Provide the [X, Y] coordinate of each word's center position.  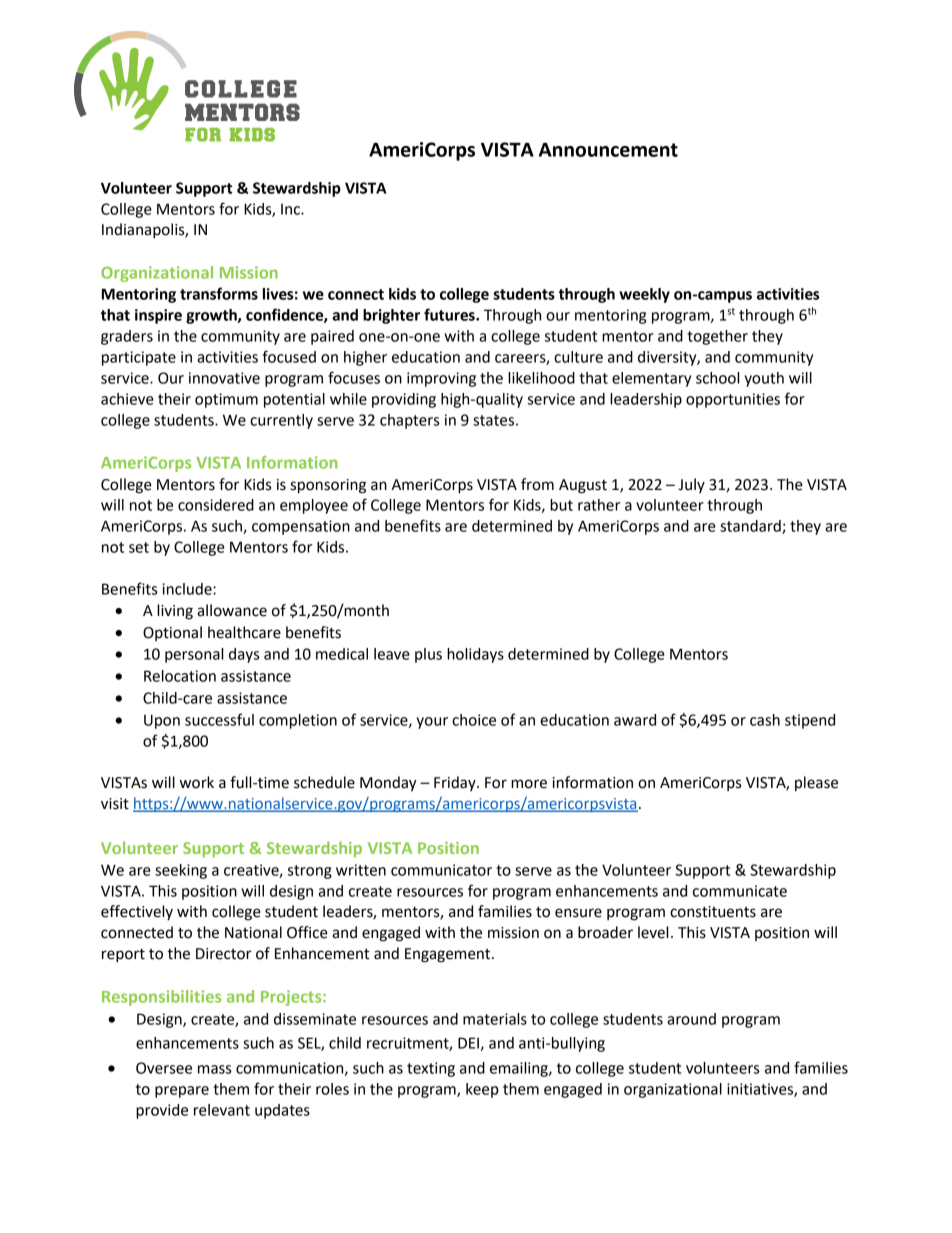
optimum [226, 400]
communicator [441, 870]
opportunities [733, 400]
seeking [181, 871]
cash [765, 720]
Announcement [608, 150]
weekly [644, 295]
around [691, 1019]
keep [482, 1090]
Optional [172, 633]
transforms [219, 293]
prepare [182, 1092]
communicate [740, 891]
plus [428, 655]
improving [441, 379]
